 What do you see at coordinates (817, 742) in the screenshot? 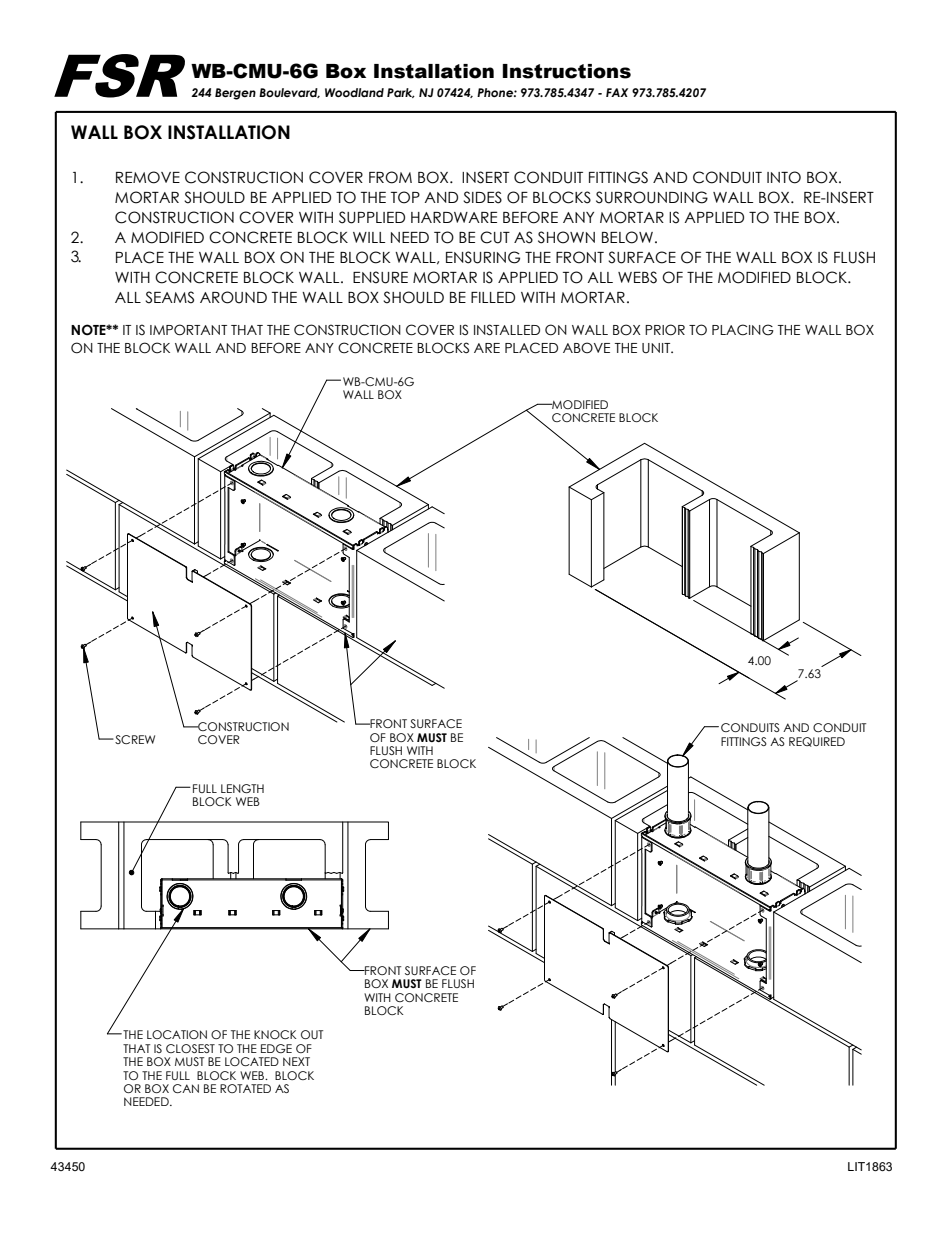
I see `REQUIRED` at bounding box center [817, 742].
